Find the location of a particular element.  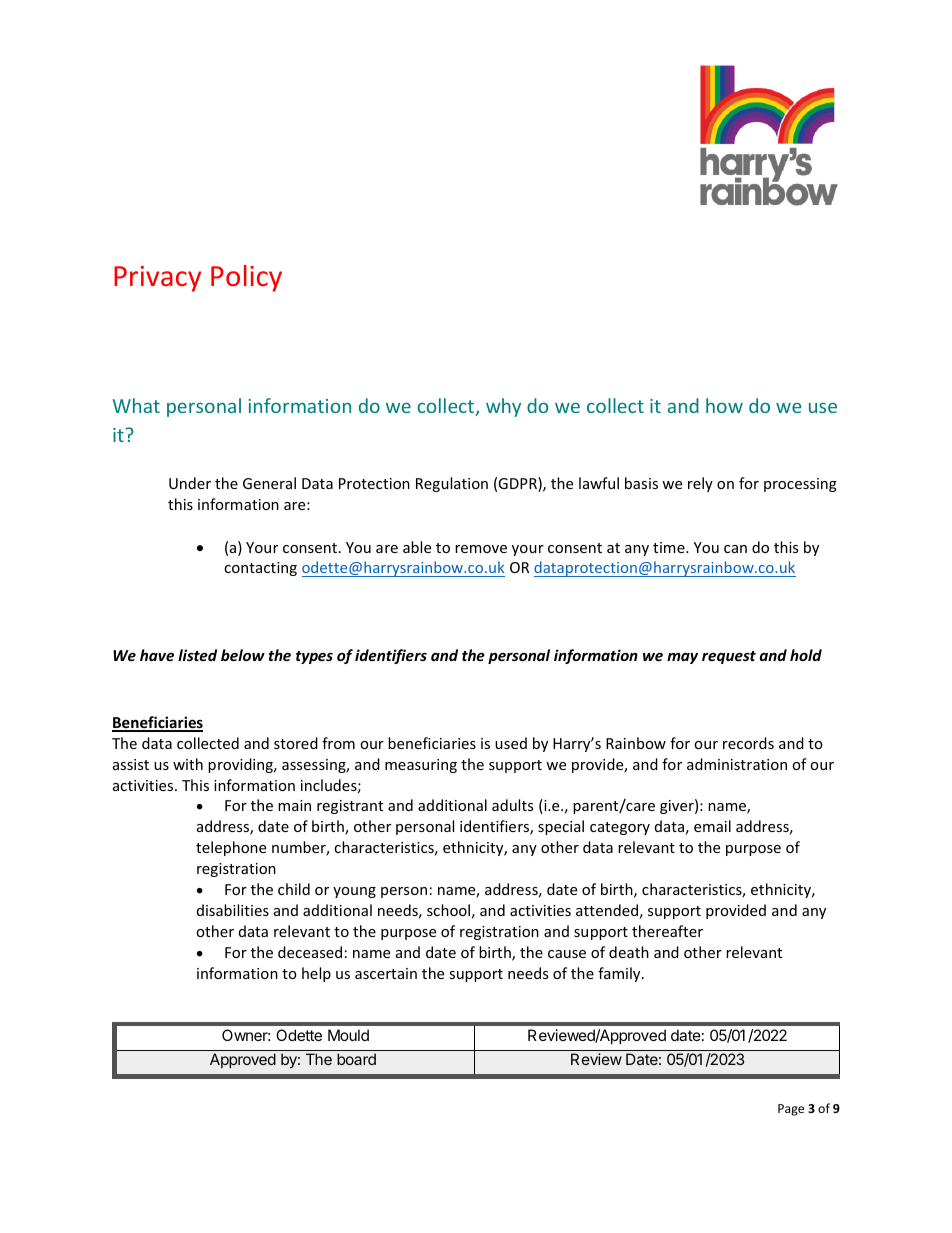

how is located at coordinates (724, 405).
